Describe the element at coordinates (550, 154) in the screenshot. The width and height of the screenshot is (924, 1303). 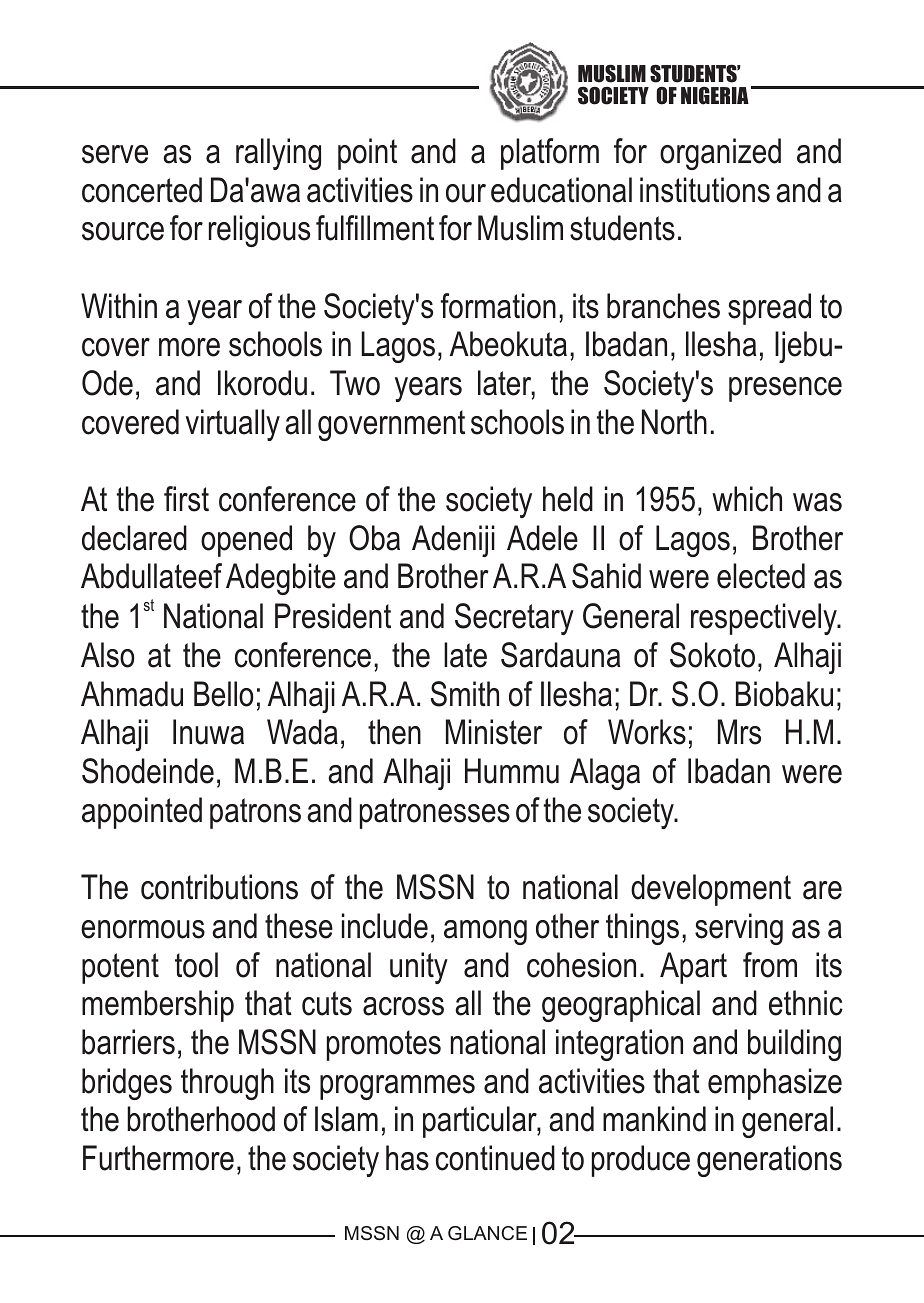
I see `platform` at that location.
